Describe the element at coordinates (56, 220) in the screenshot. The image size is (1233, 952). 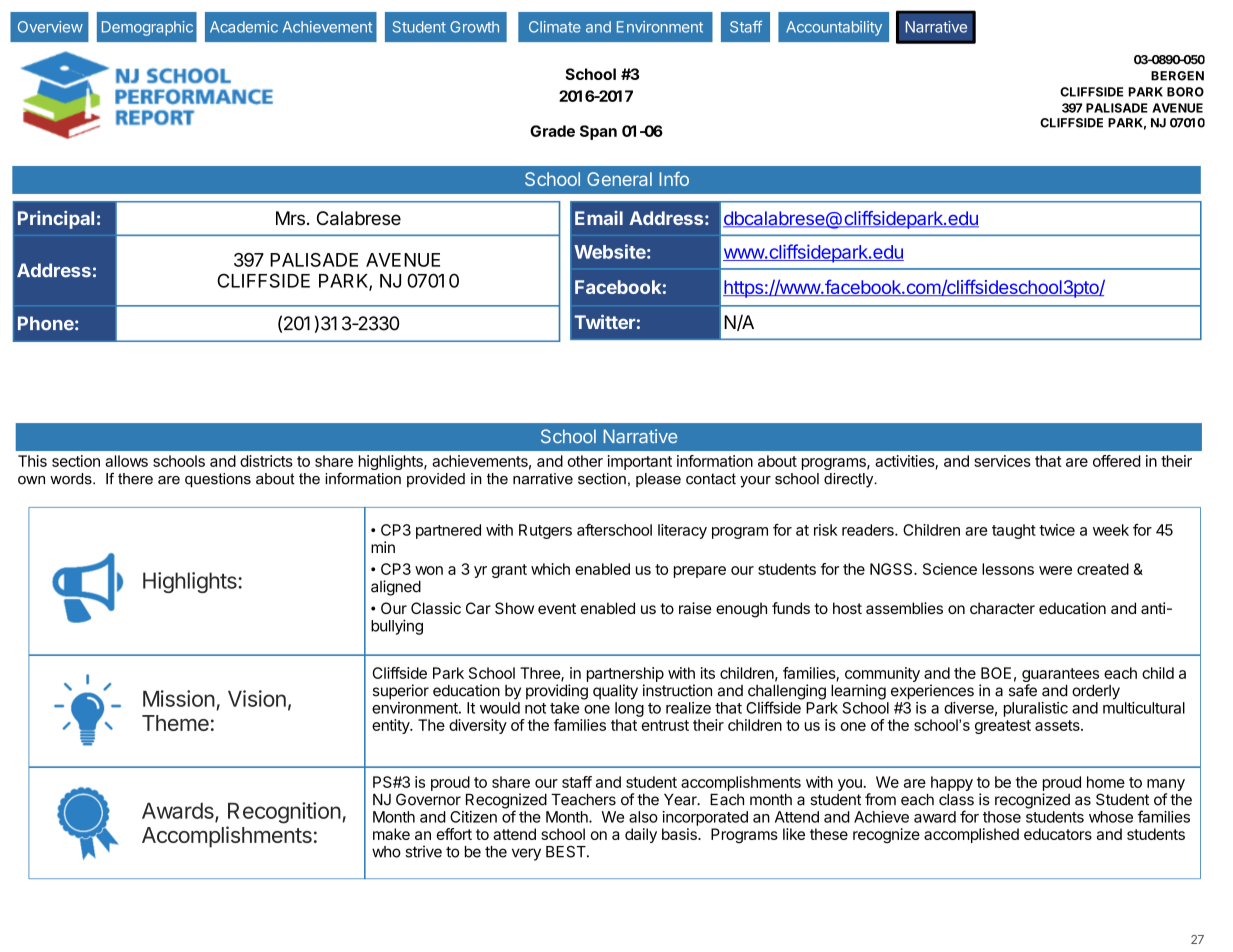
I see `Principal` at that location.
